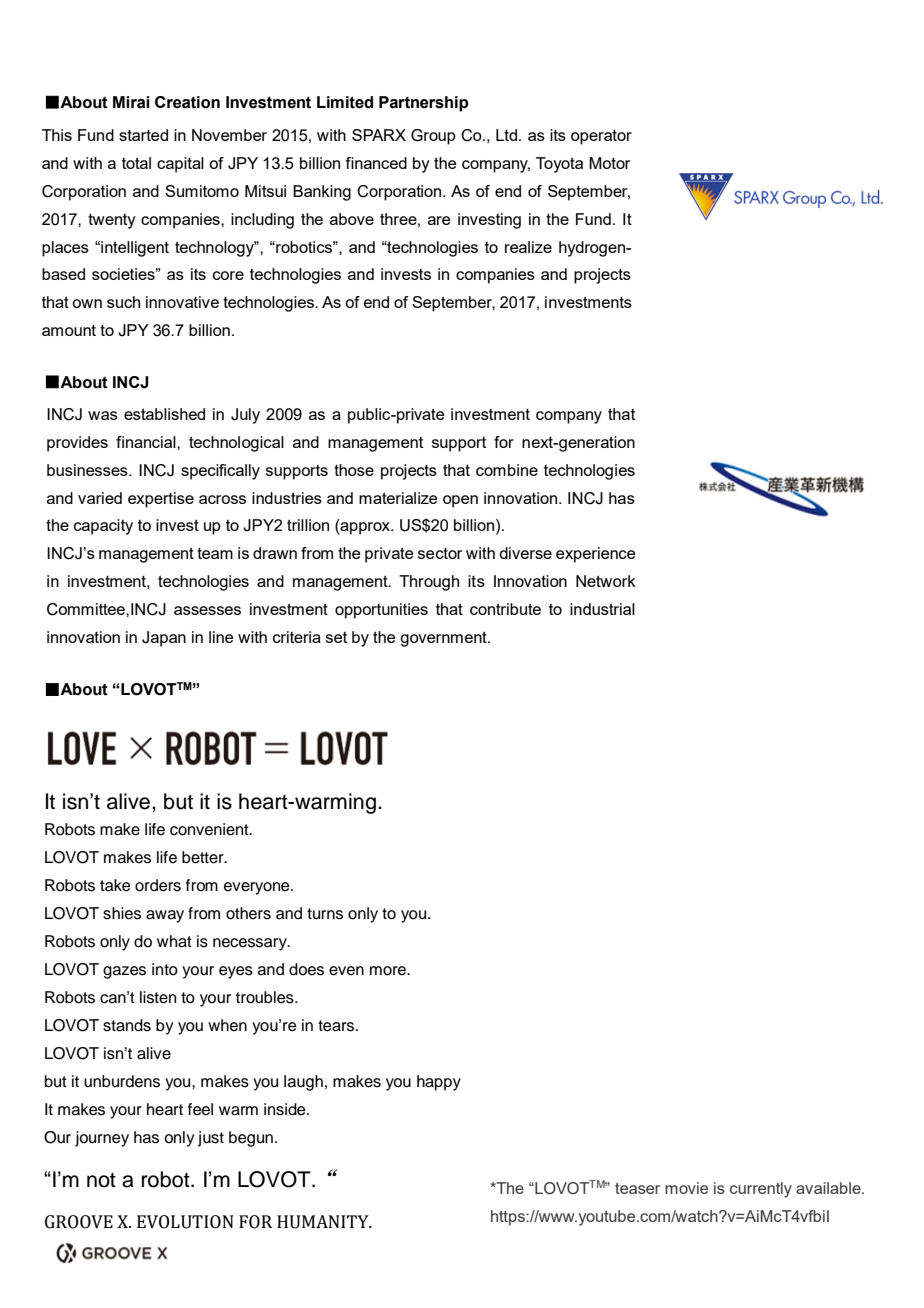 Image resolution: width=924 pixels, height=1308 pixels. I want to click on started, so click(143, 135).
